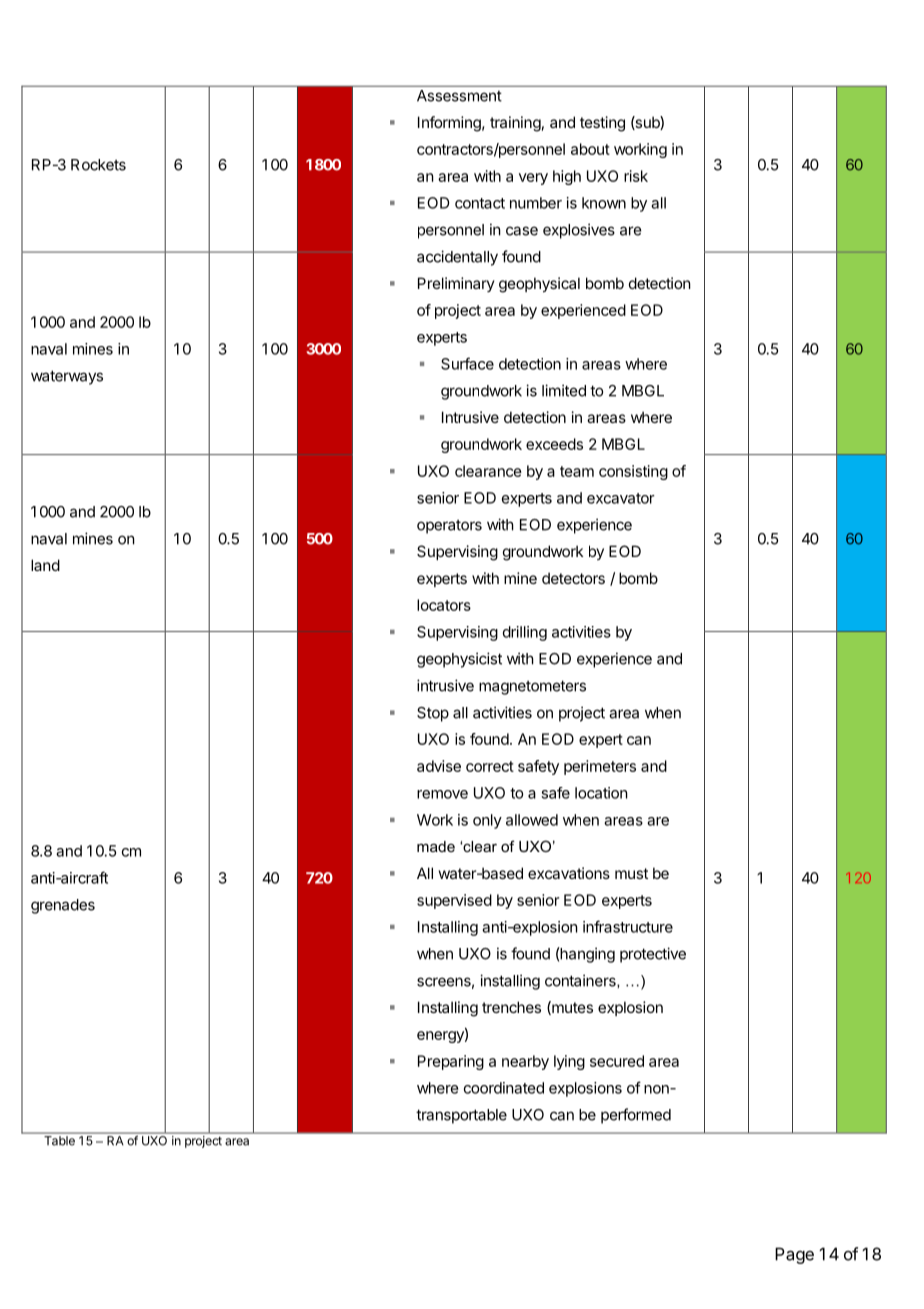 The width and height of the screenshot is (924, 1309). Describe the element at coordinates (794, 1255) in the screenshot. I see `Page` at that location.
